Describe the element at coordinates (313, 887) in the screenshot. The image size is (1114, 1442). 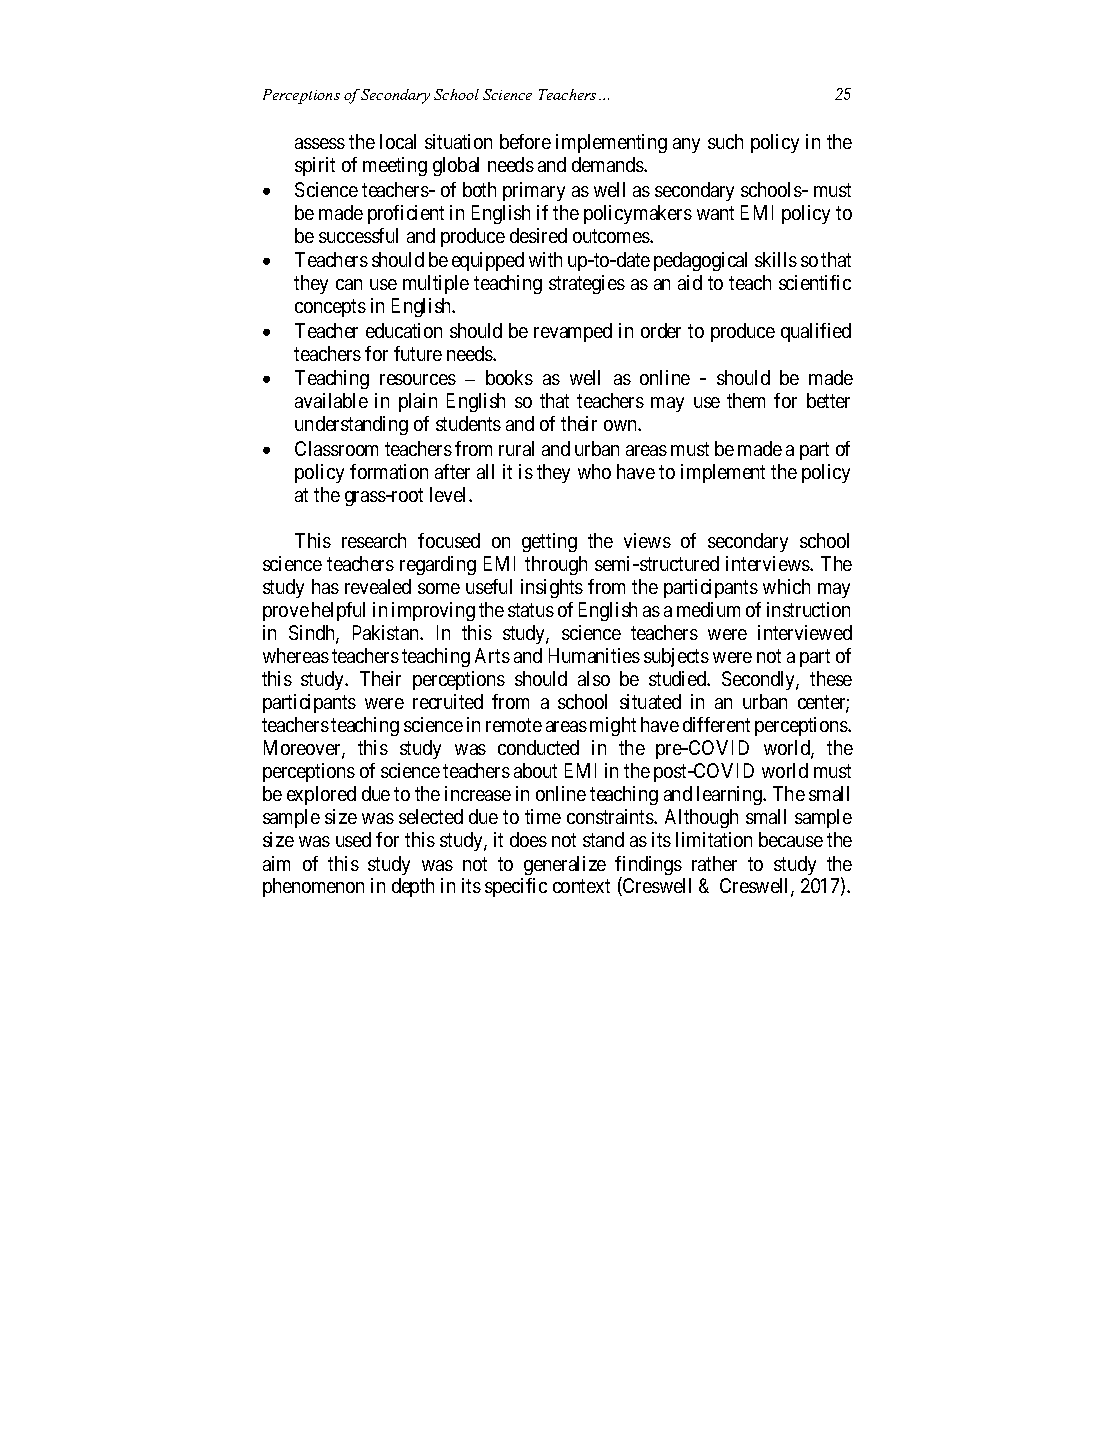
I see `phenomenon` at that location.
